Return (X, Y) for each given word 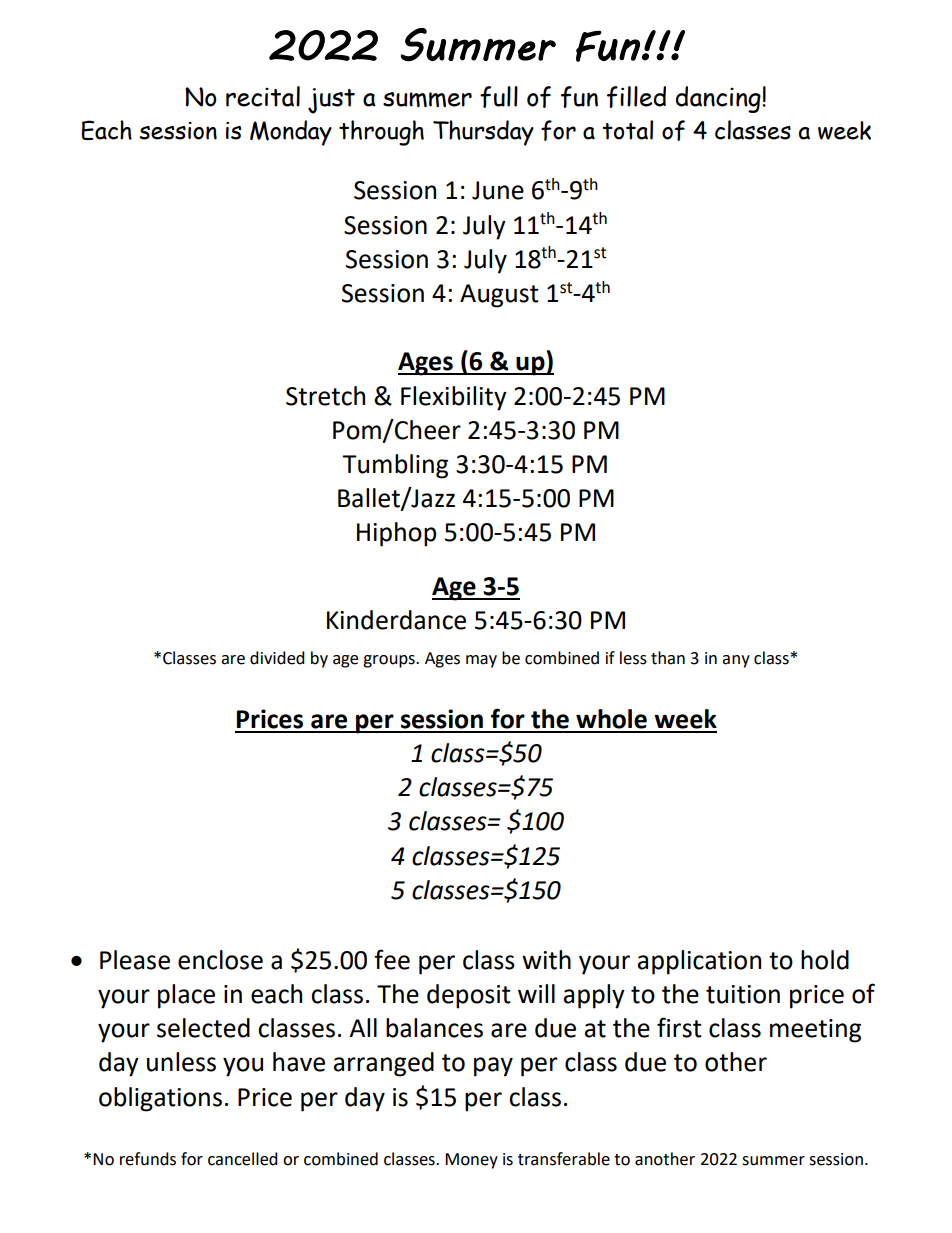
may (481, 661)
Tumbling (395, 466)
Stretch (325, 396)
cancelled (243, 1159)
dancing (719, 99)
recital (263, 96)
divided (277, 658)
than (668, 658)
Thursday (483, 133)
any (736, 661)
